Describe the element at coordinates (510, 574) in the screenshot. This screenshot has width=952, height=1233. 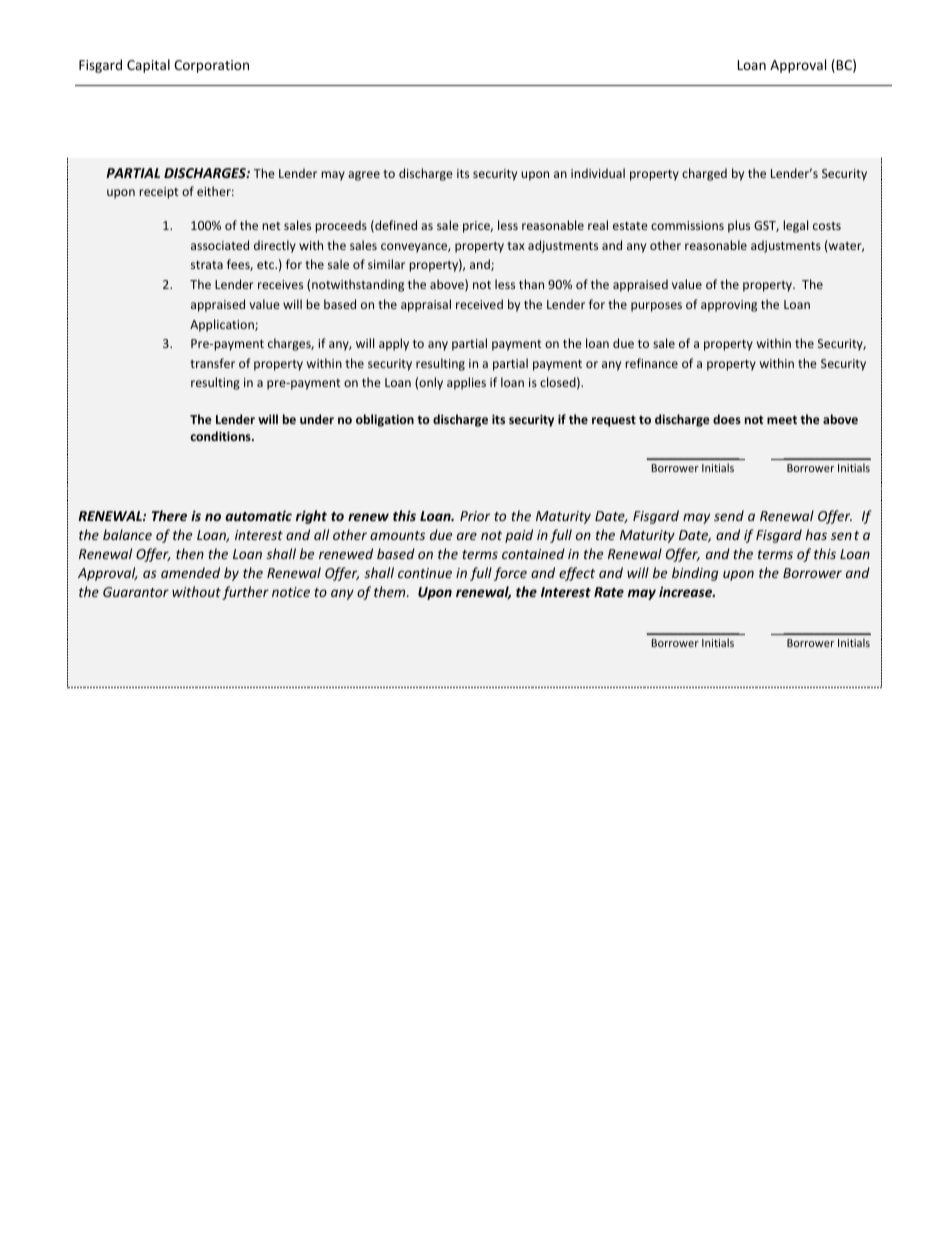
I see `force` at that location.
